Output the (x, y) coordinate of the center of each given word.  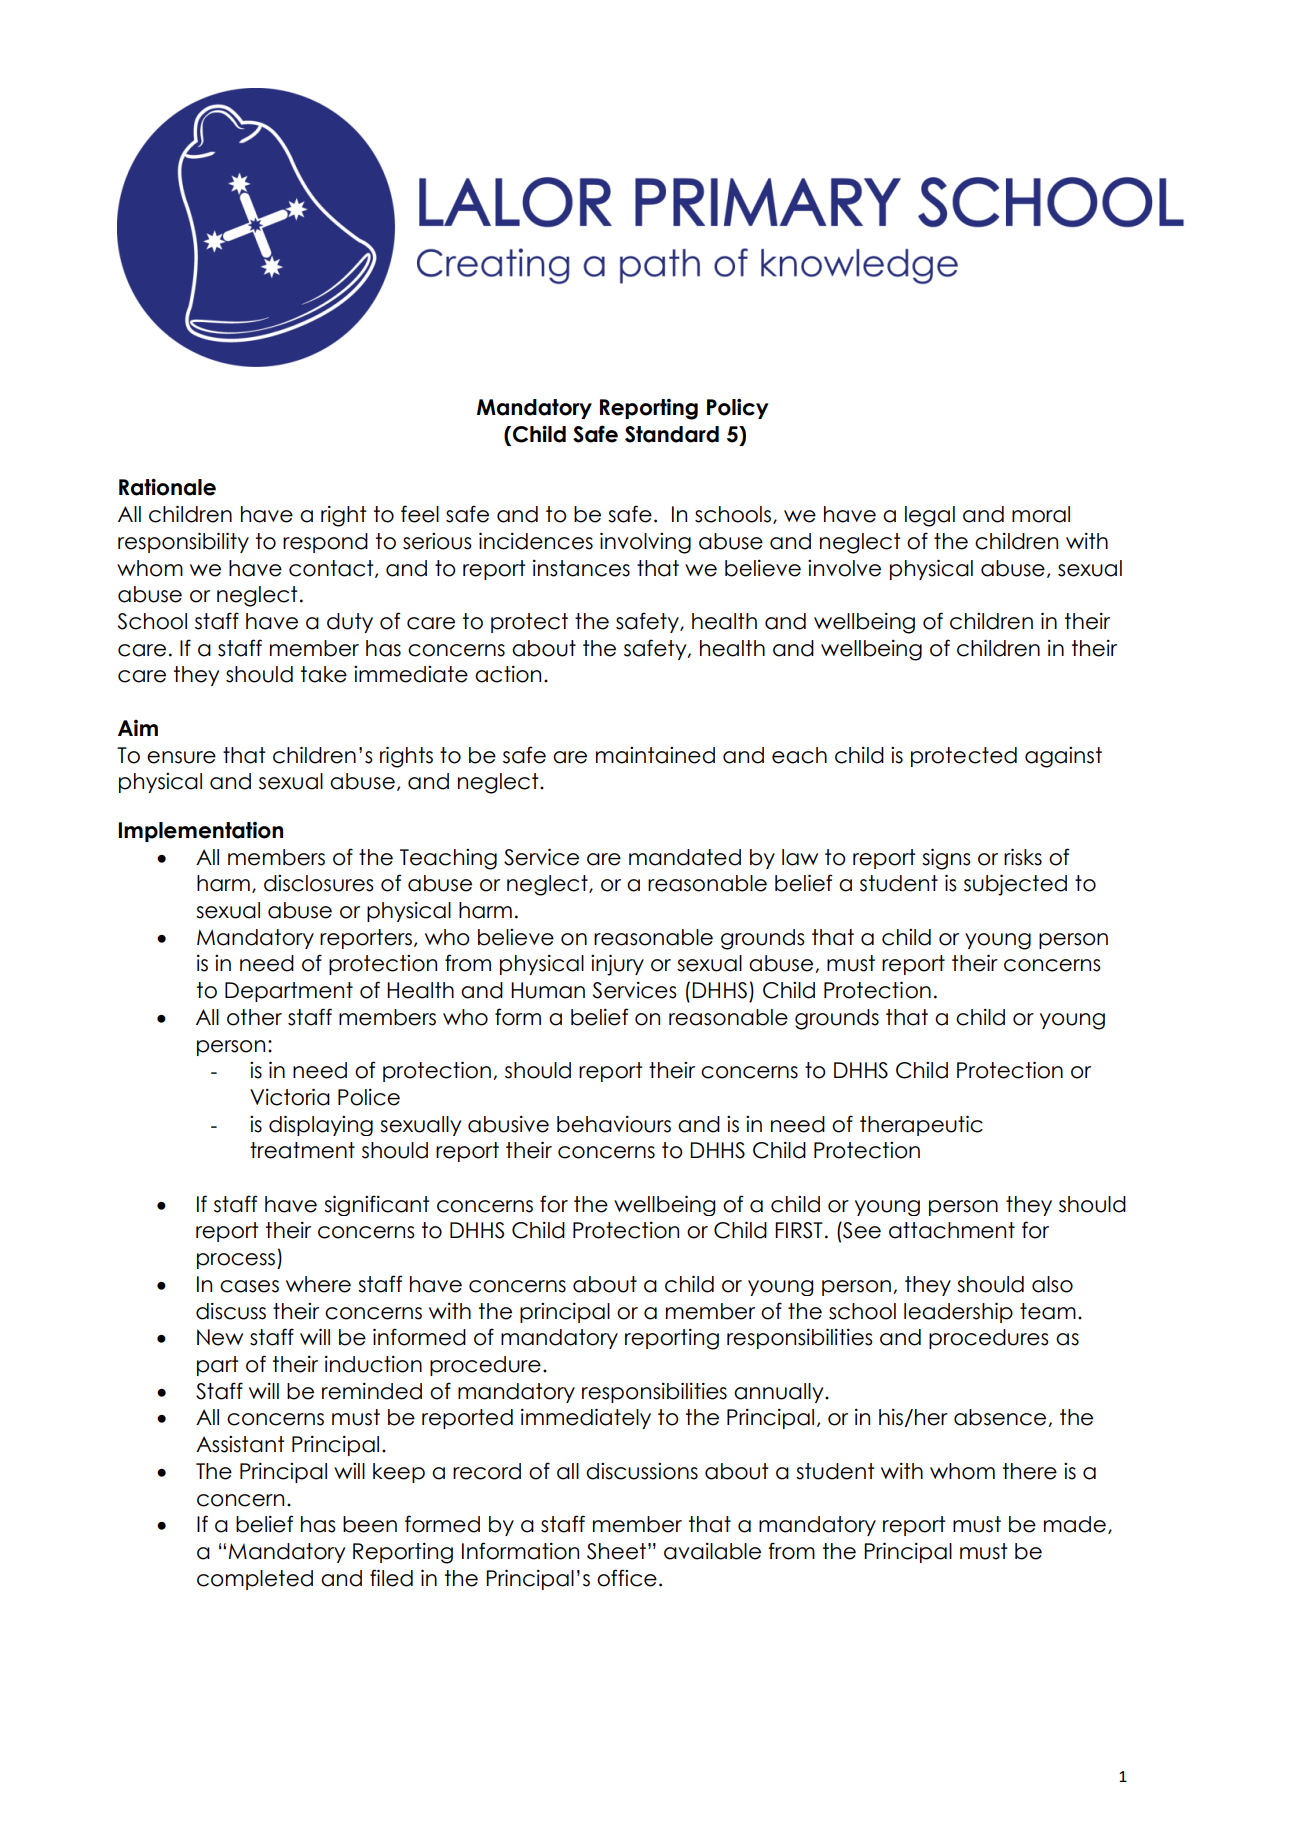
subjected (1015, 885)
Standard (672, 434)
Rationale (167, 487)
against (1063, 757)
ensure (181, 757)
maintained (655, 755)
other (254, 1017)
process (236, 1261)
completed (255, 1580)
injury (617, 965)
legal (930, 516)
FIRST (799, 1230)
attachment (952, 1230)
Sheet (616, 1551)
